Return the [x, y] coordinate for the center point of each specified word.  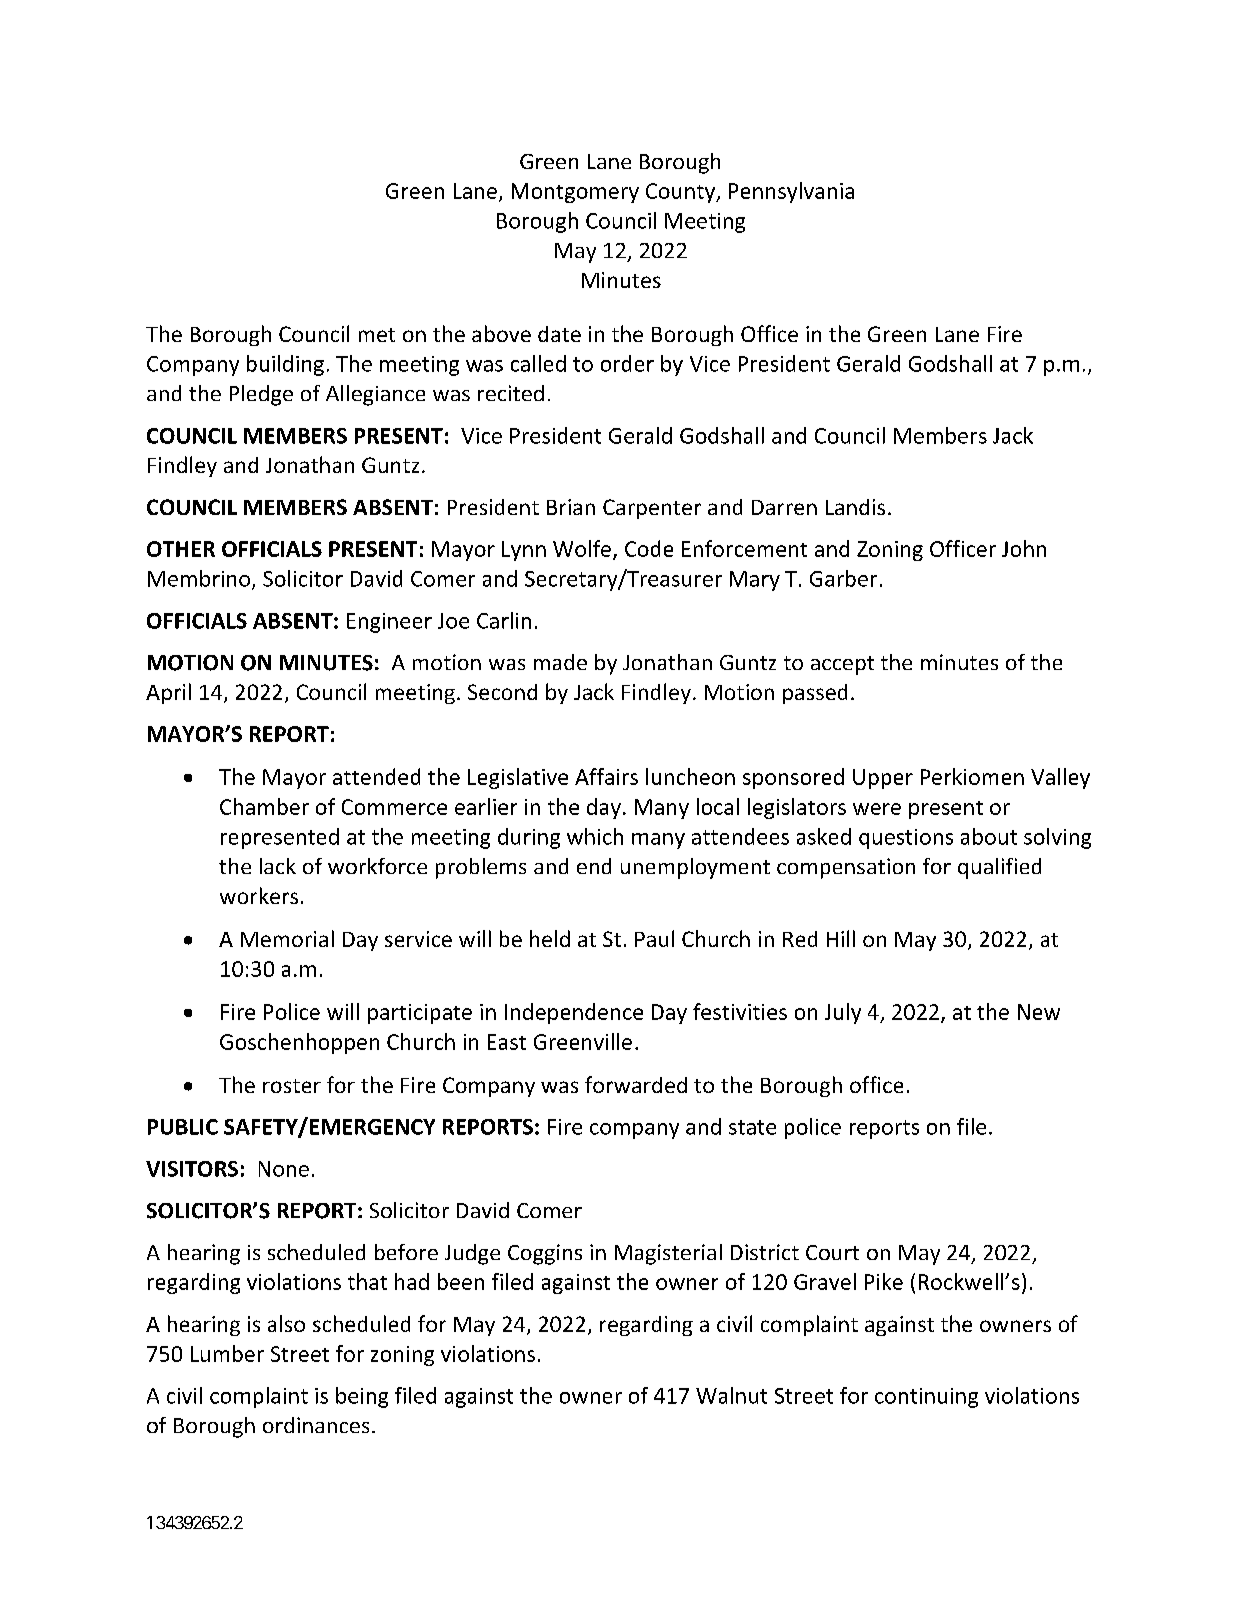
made [560, 662]
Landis [855, 507]
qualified [999, 868]
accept [842, 665]
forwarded [636, 1084]
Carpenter [652, 509]
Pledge [261, 395]
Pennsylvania [791, 192]
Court [832, 1252]
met [377, 335]
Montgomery [575, 193]
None [284, 1169]
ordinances [316, 1425]
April [168, 693]
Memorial [287, 938]
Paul [654, 938]
